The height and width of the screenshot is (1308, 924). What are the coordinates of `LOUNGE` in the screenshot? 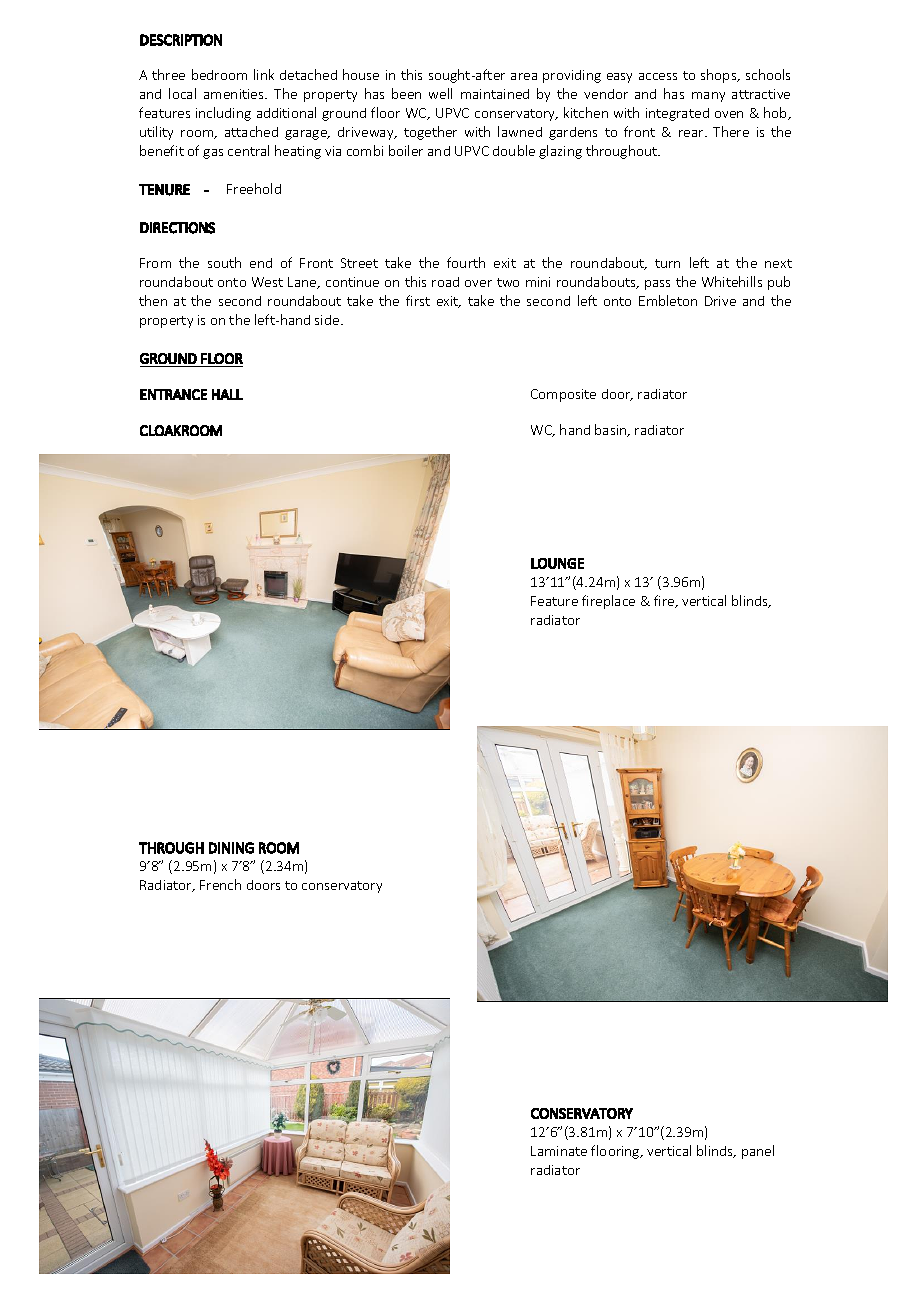 It's located at (557, 563).
